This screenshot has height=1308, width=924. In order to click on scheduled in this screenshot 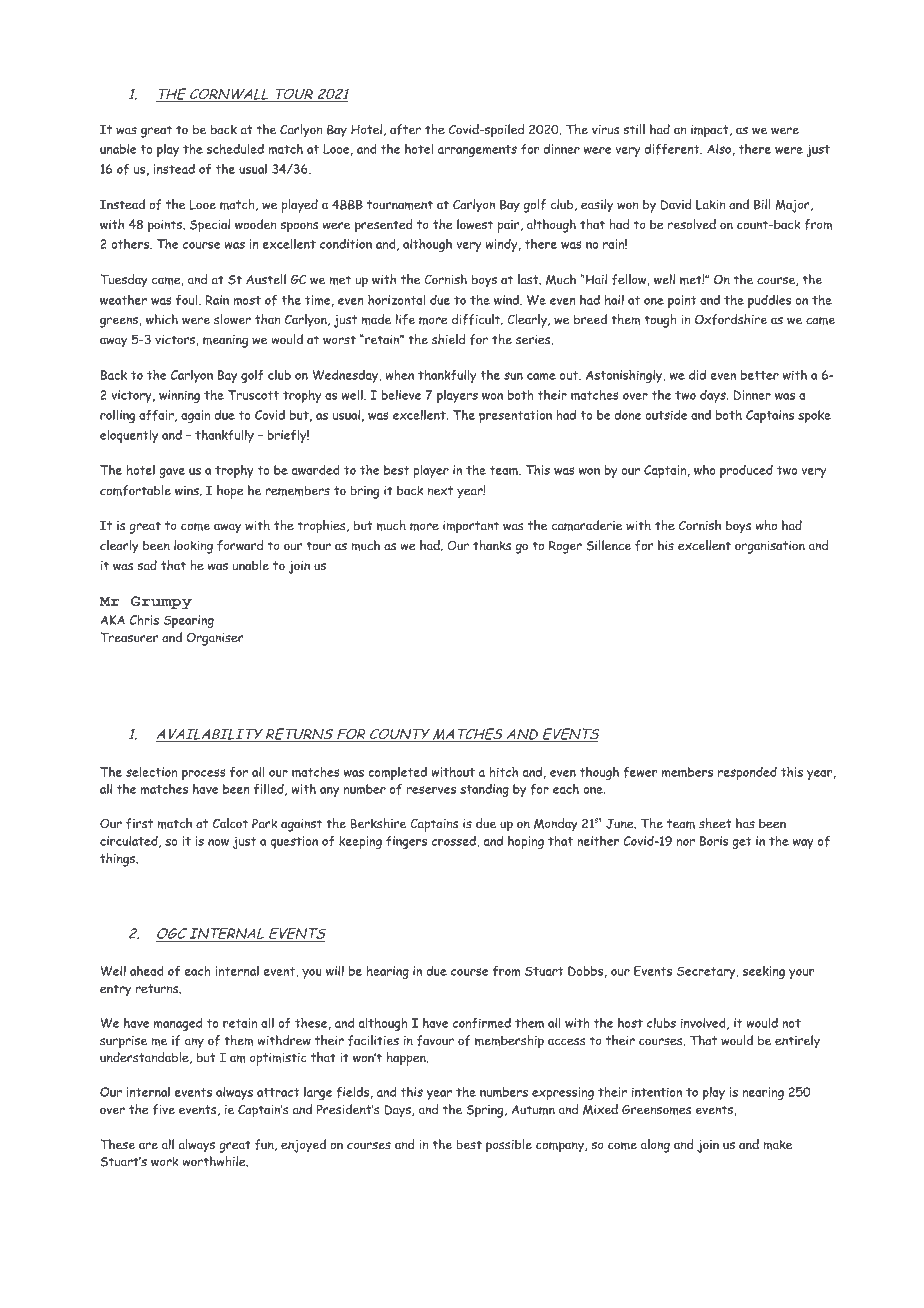, I will do `click(235, 148)`.
